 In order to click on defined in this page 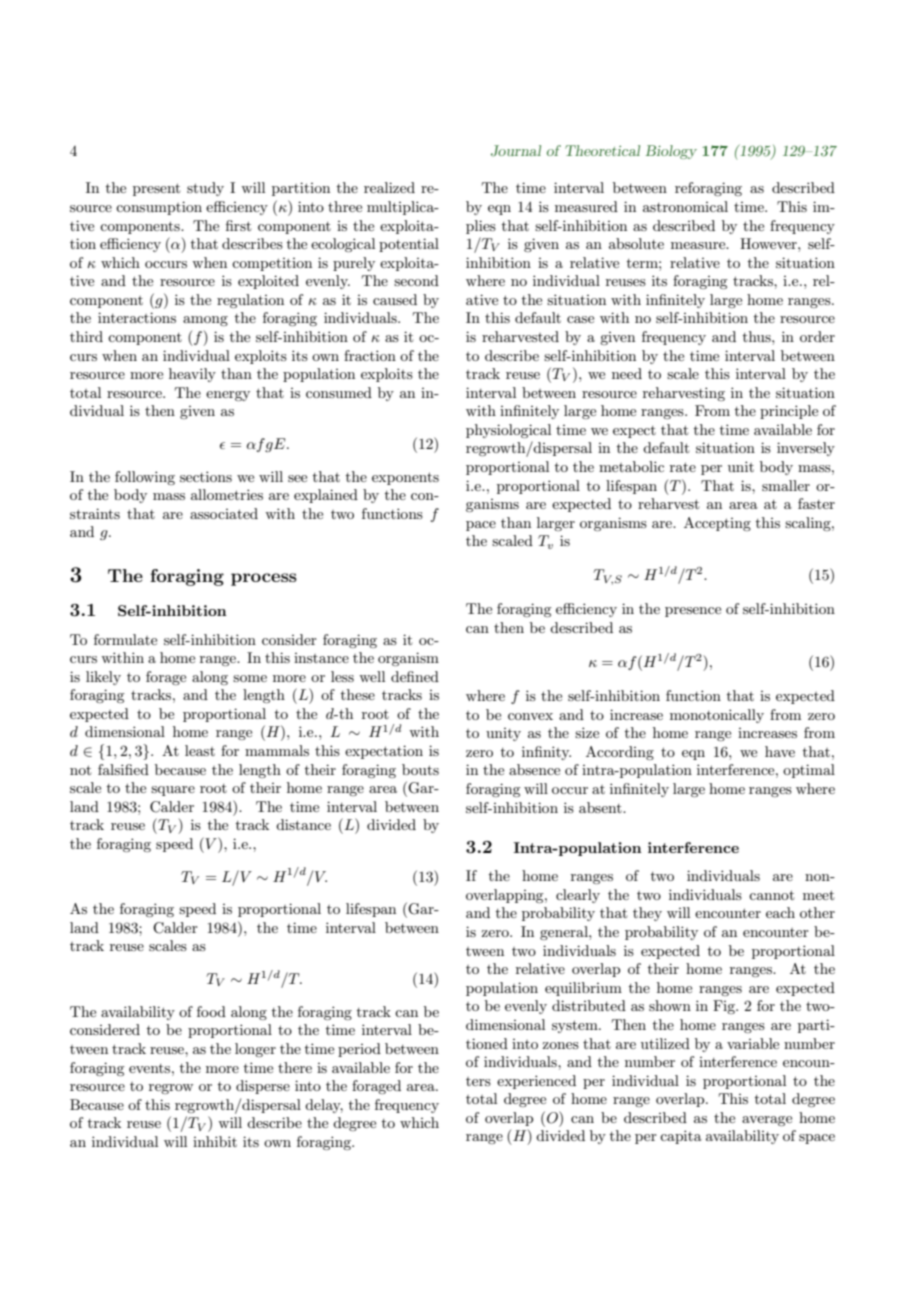, I will do `click(415, 676)`.
